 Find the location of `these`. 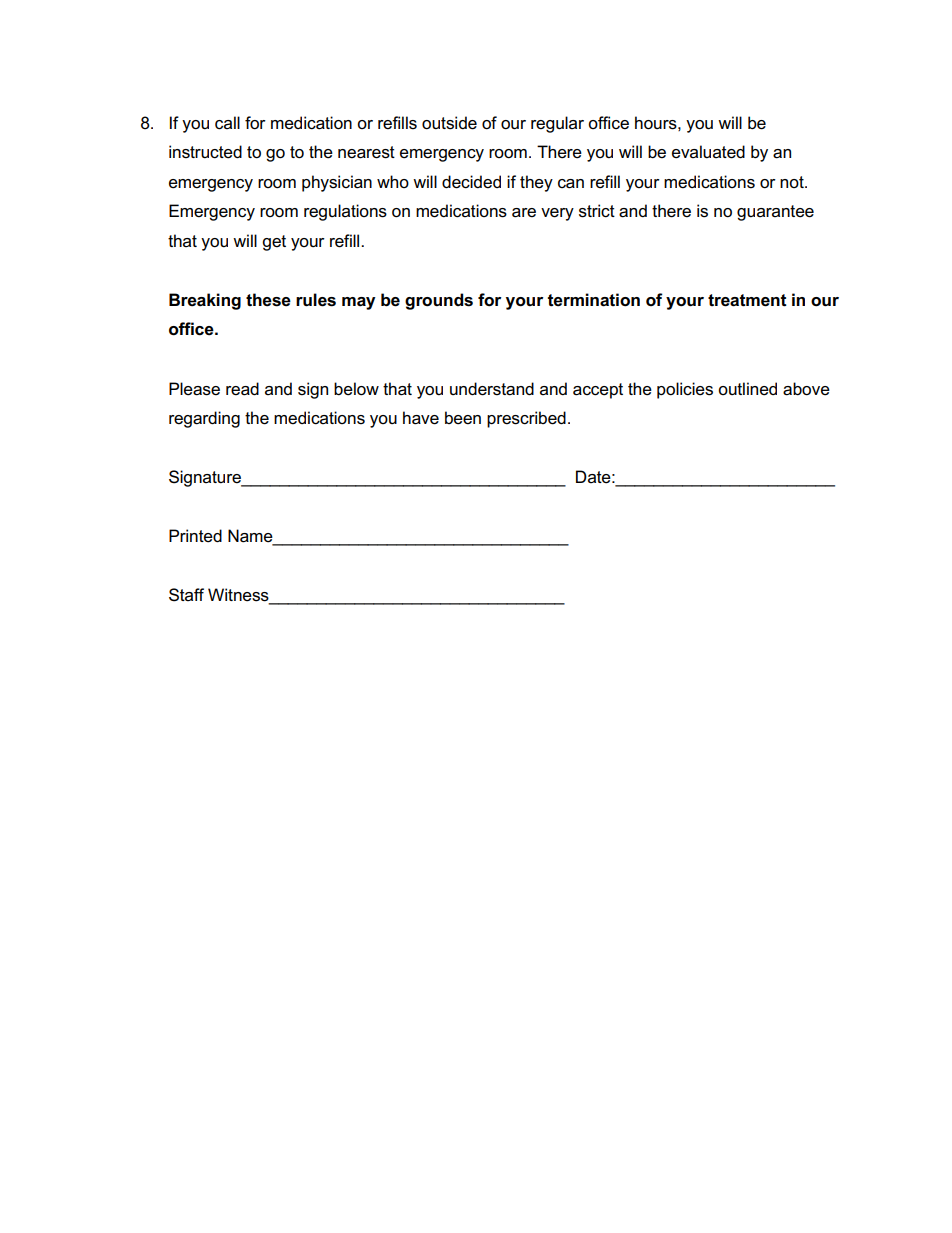

these is located at coordinates (268, 300).
